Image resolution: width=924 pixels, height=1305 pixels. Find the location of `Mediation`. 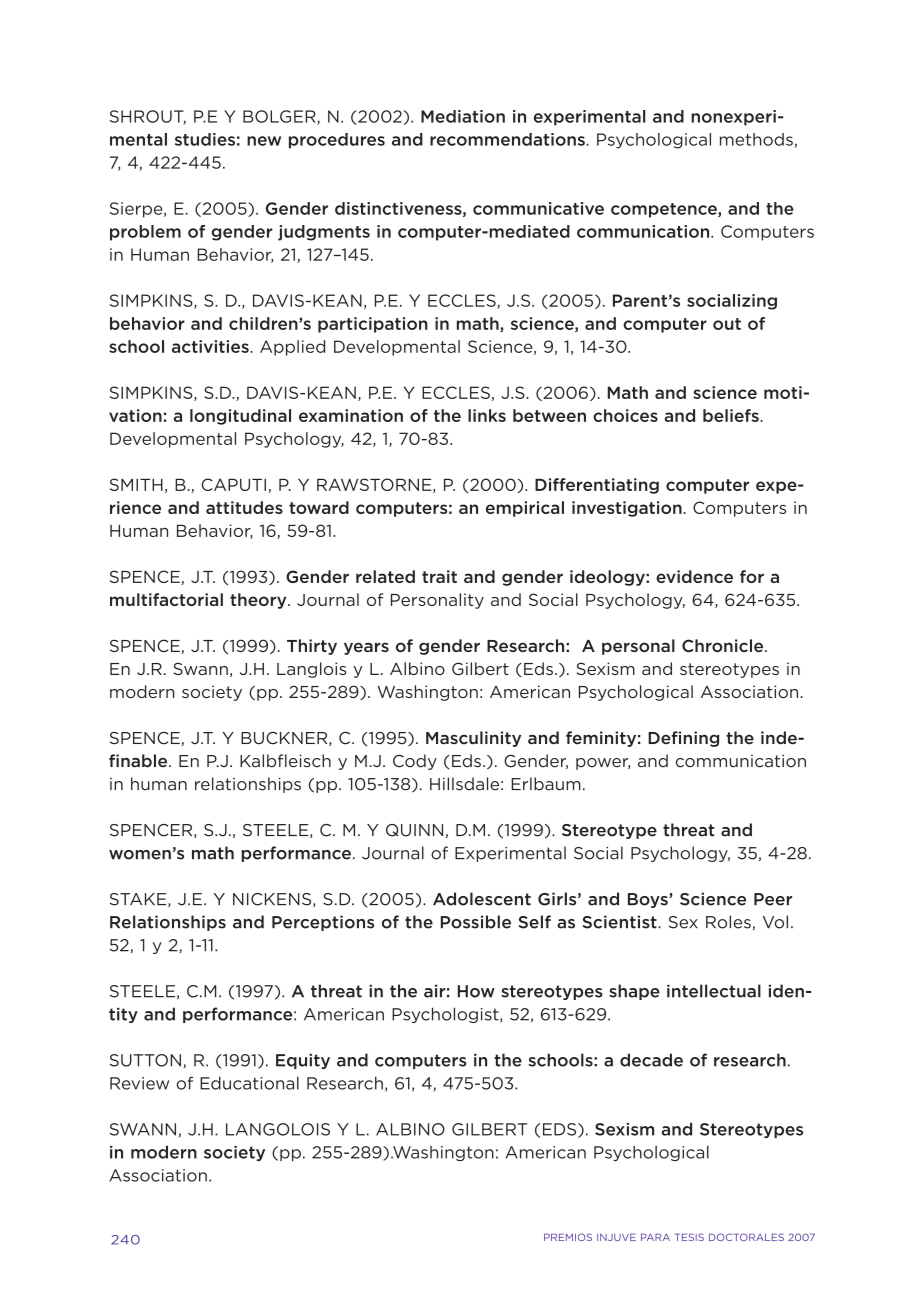

Mediation is located at coordinates (463, 116).
